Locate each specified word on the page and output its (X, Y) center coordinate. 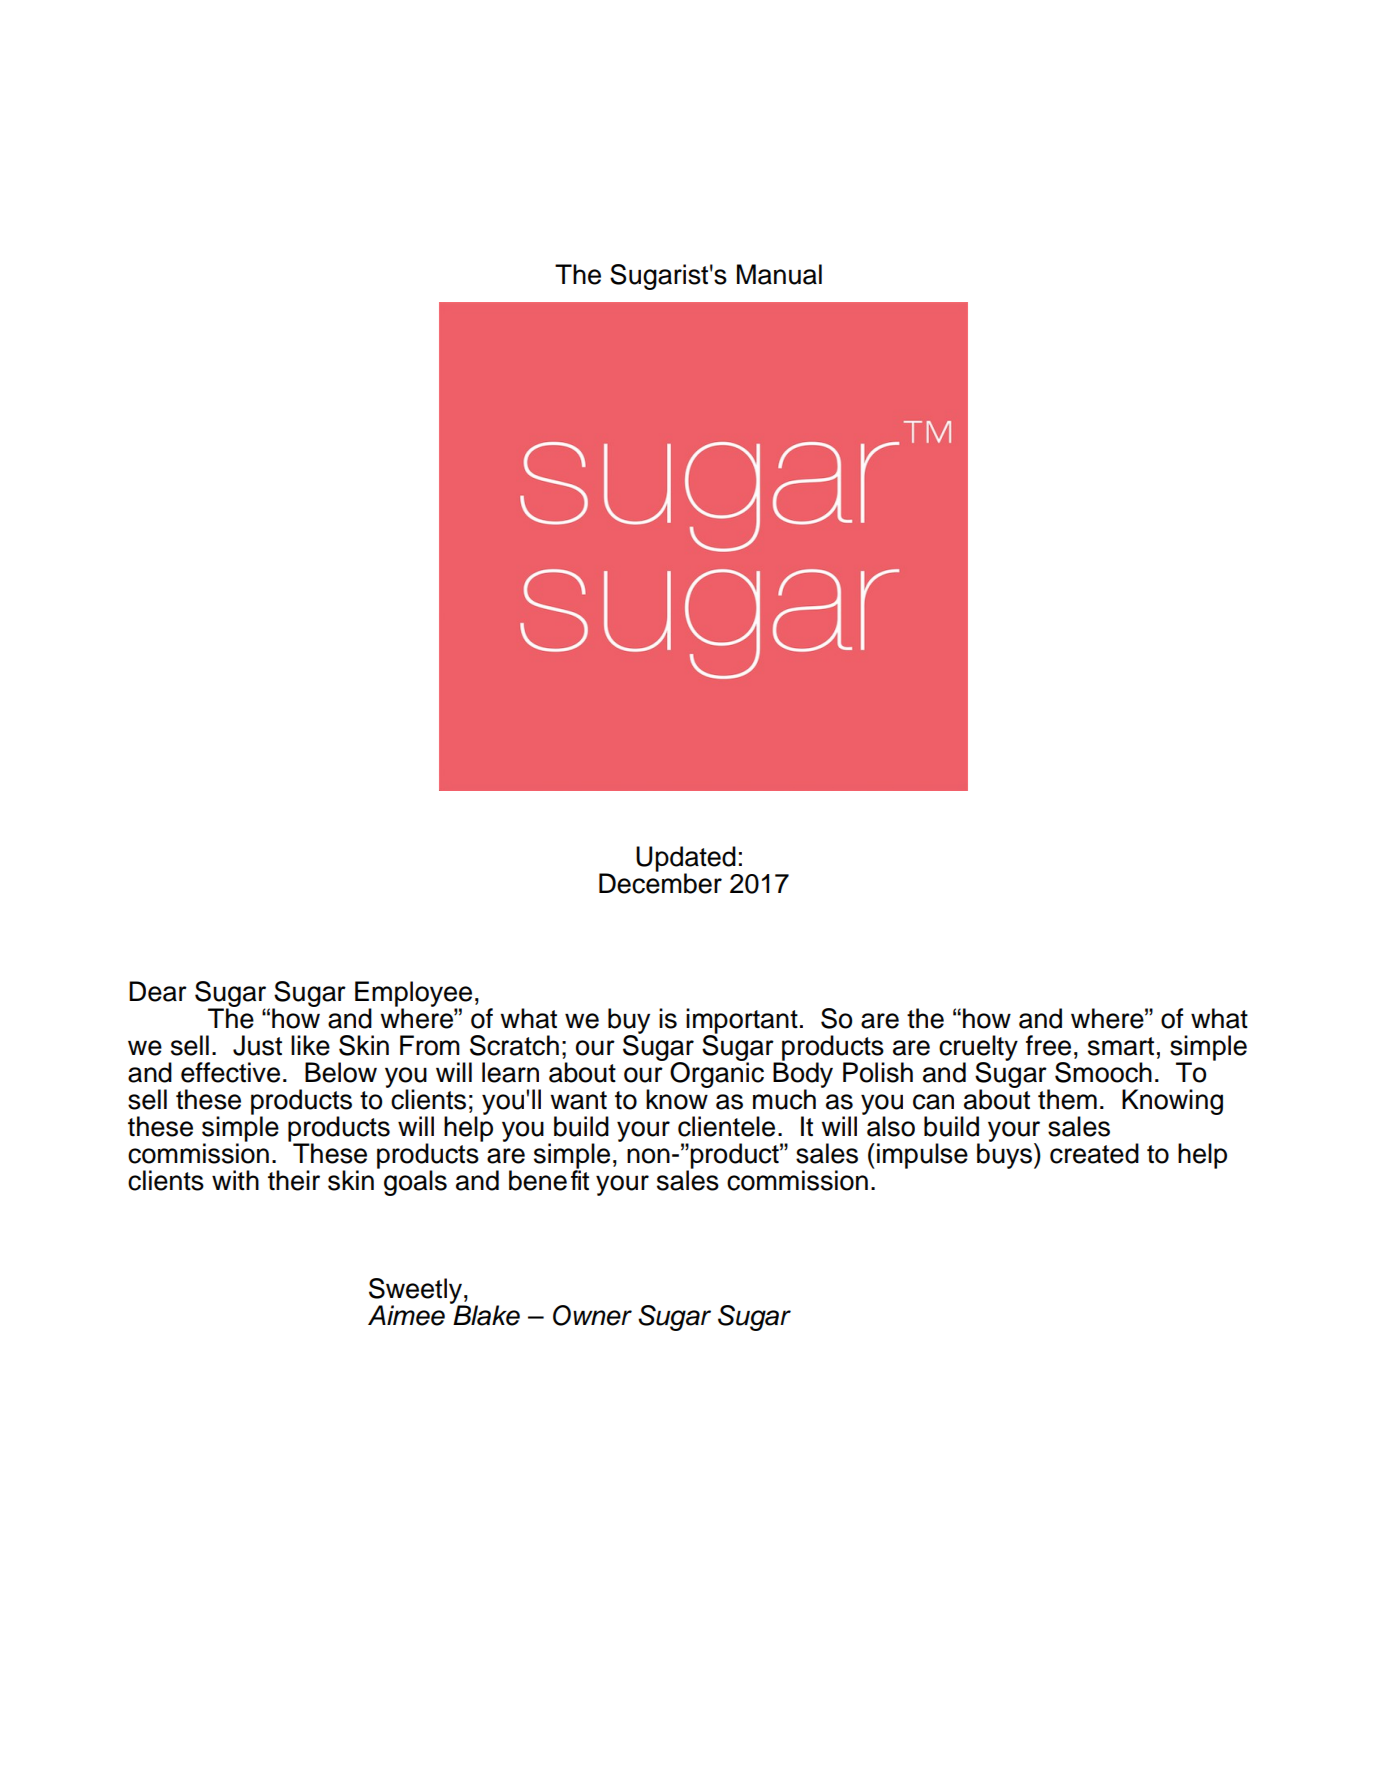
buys (1006, 1155)
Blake (486, 1315)
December (660, 882)
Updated (686, 860)
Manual (779, 274)
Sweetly (416, 1292)
